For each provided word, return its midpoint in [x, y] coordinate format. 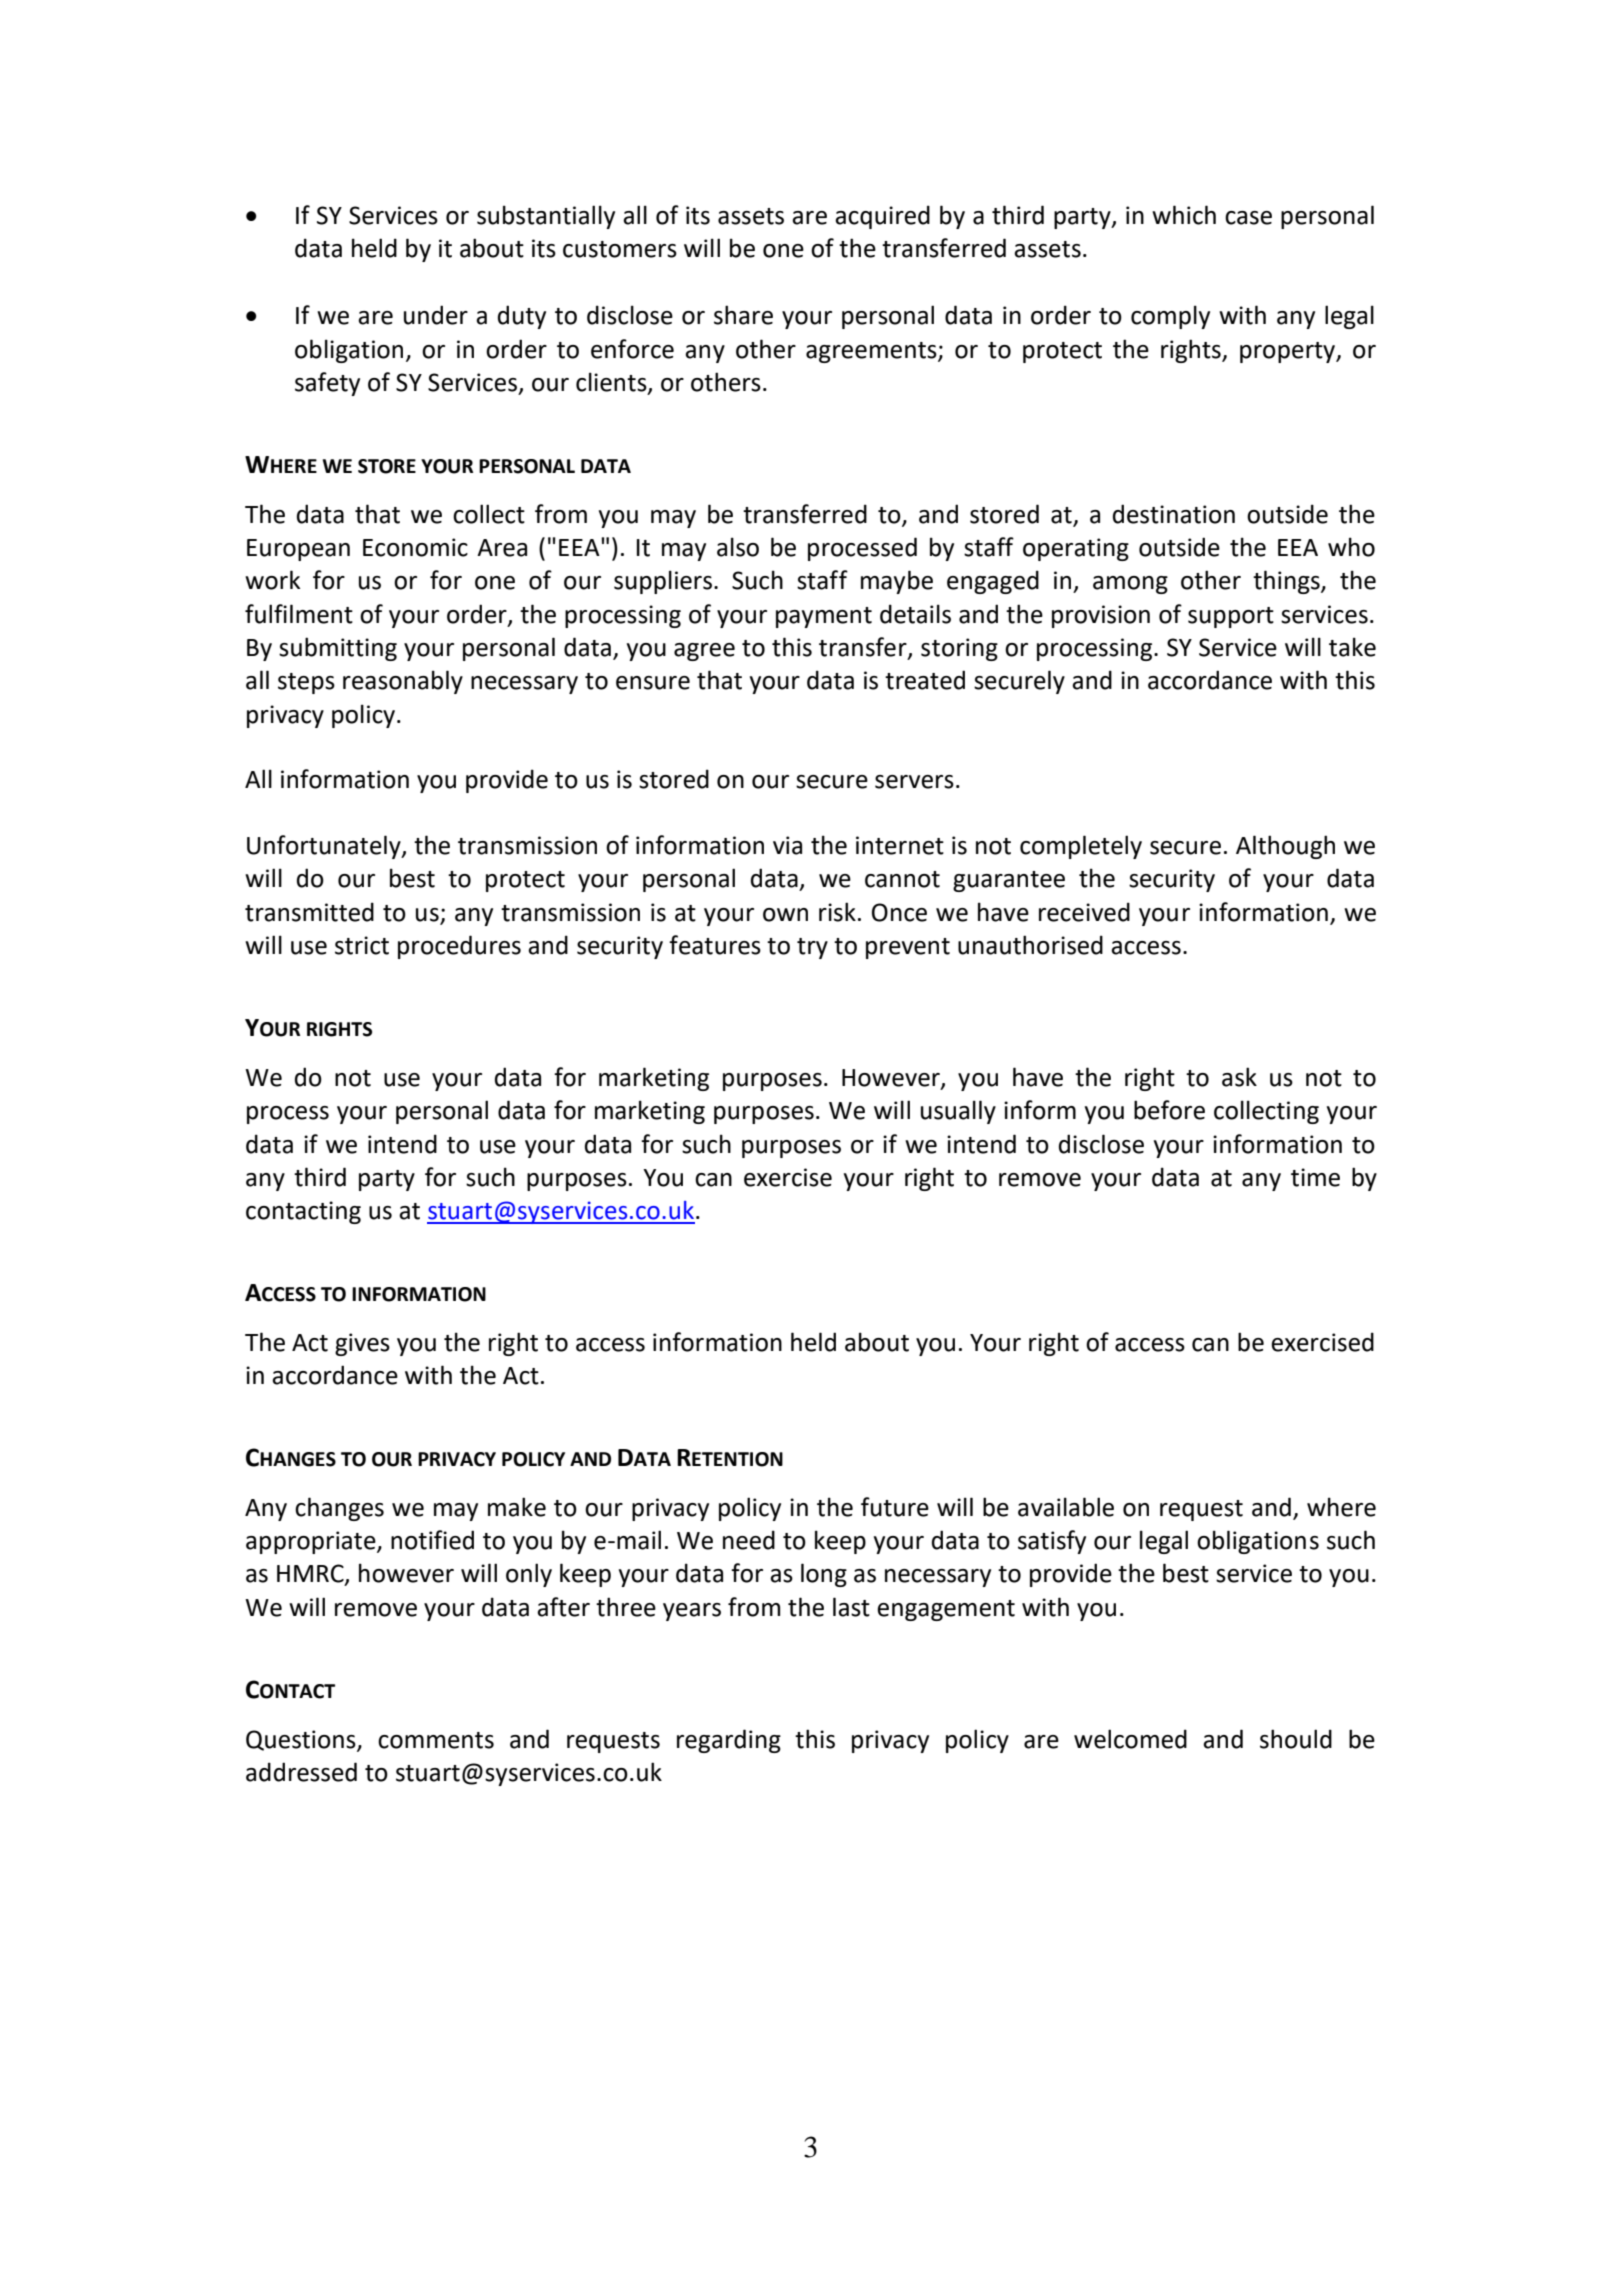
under [436, 315]
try [812, 948]
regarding [729, 1741]
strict [362, 945]
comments [436, 1740]
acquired [882, 217]
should [1296, 1739]
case [1248, 218]
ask [1239, 1077]
